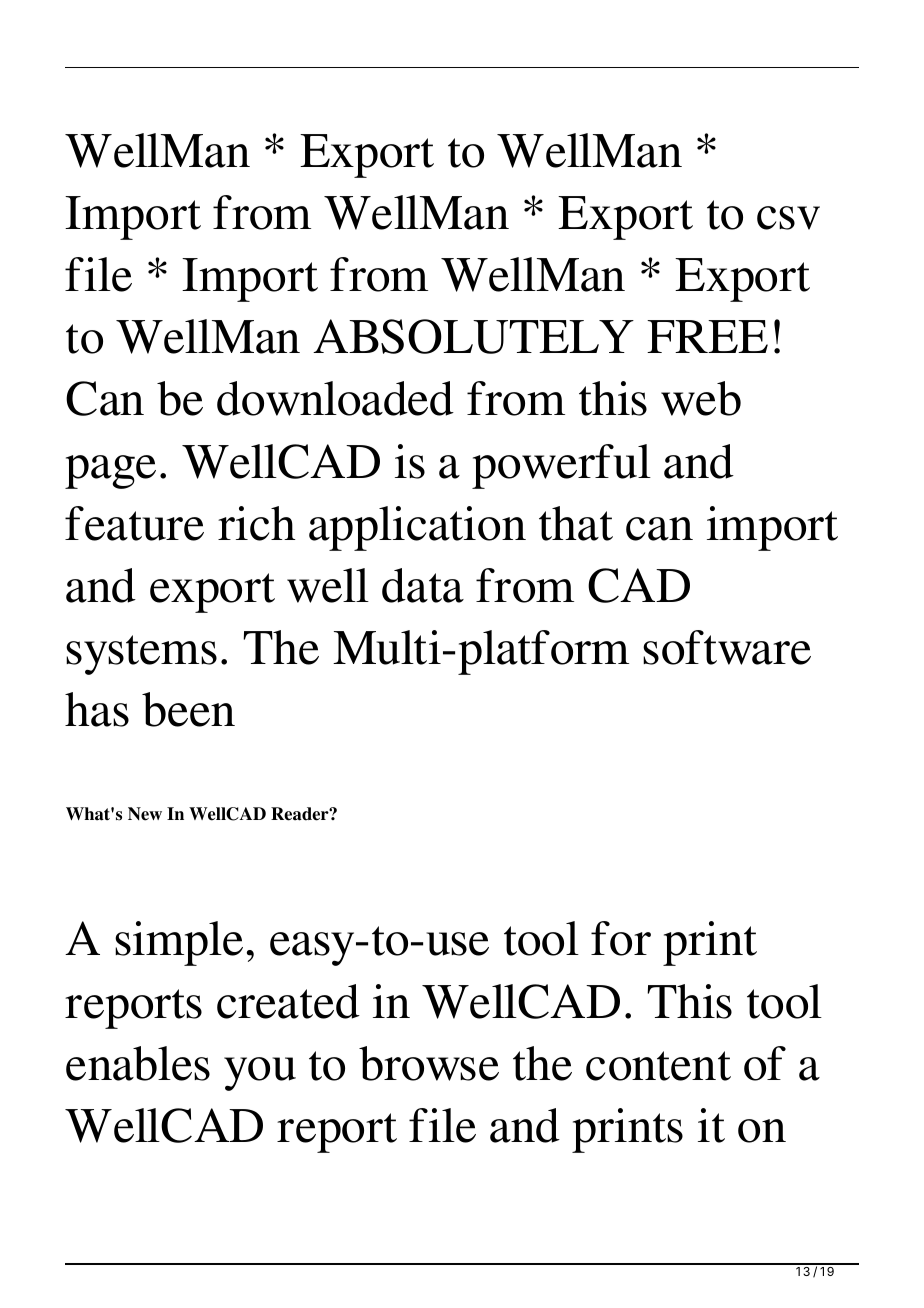  Describe the element at coordinates (658, 1066) in the screenshot. I see `content` at that location.
